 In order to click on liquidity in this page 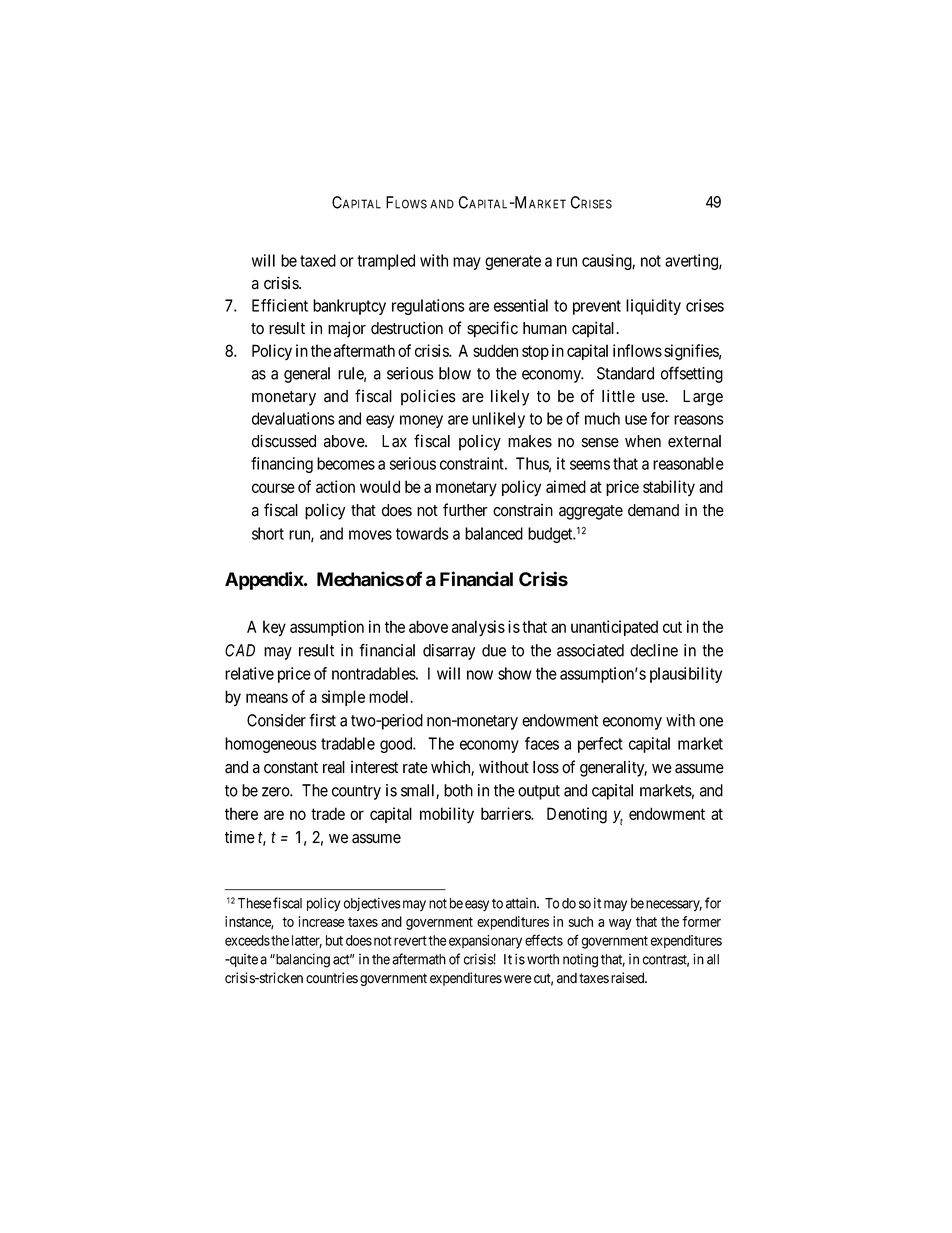, I will do `click(653, 307)`.
